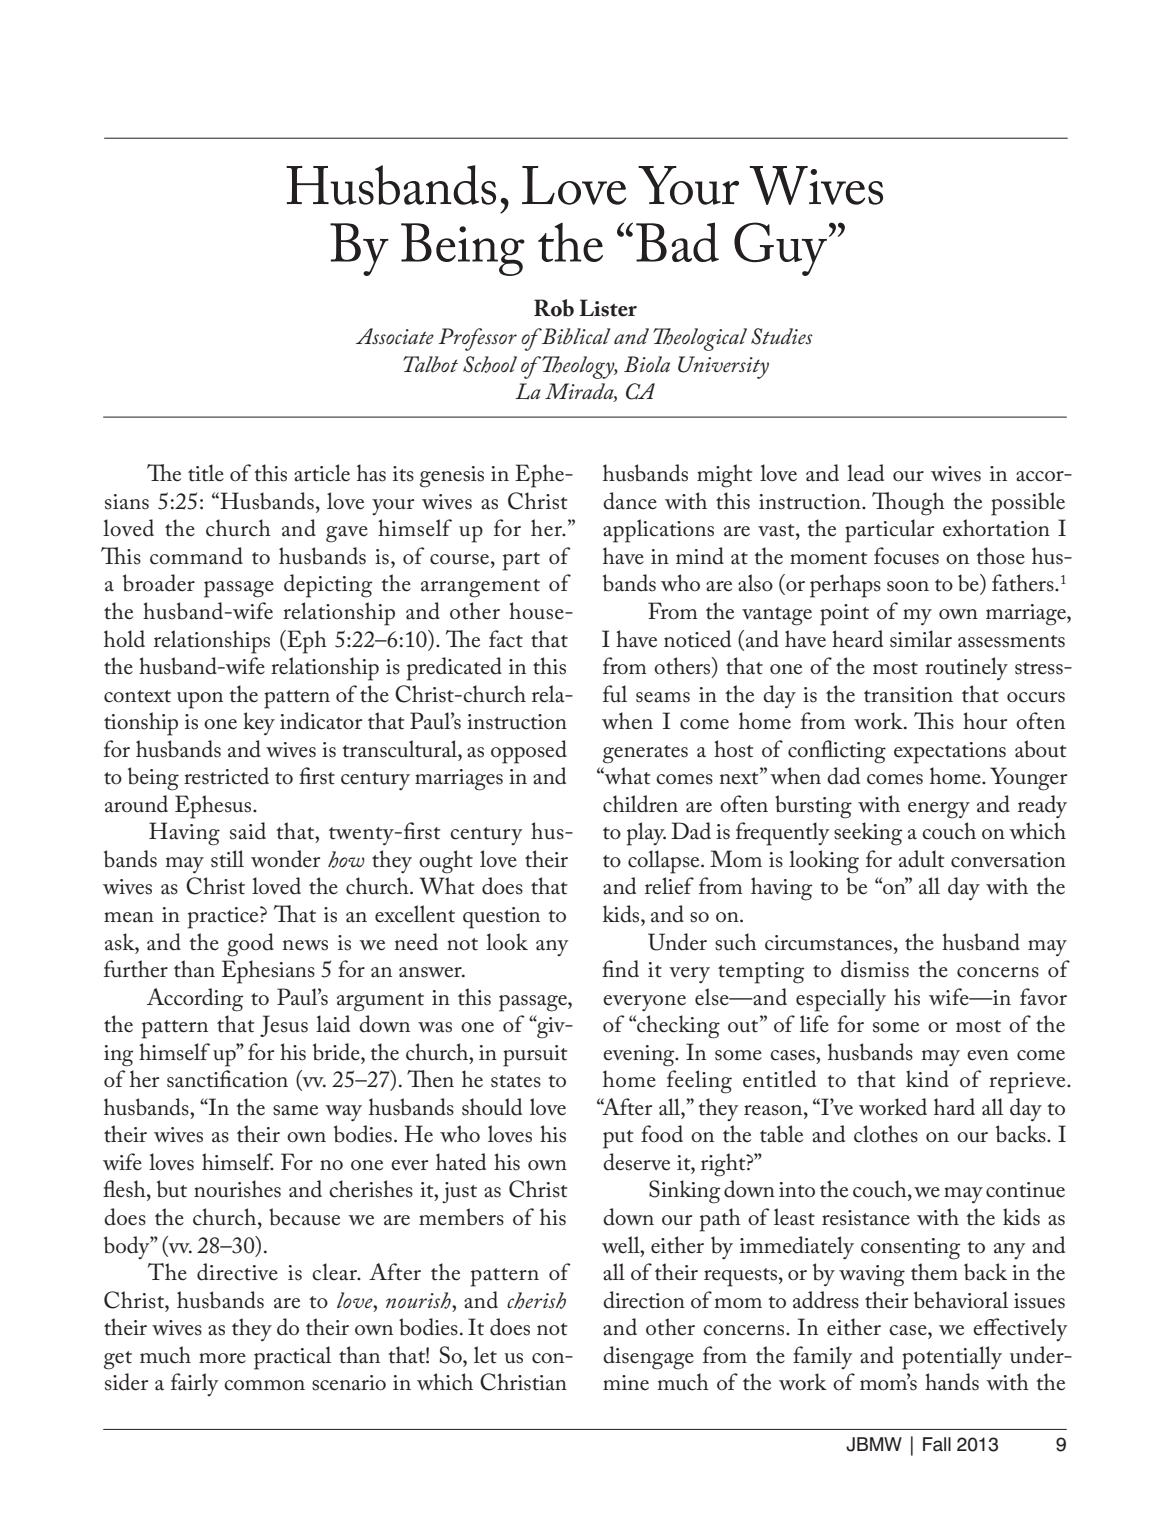  I want to click on applications, so click(658, 531).
